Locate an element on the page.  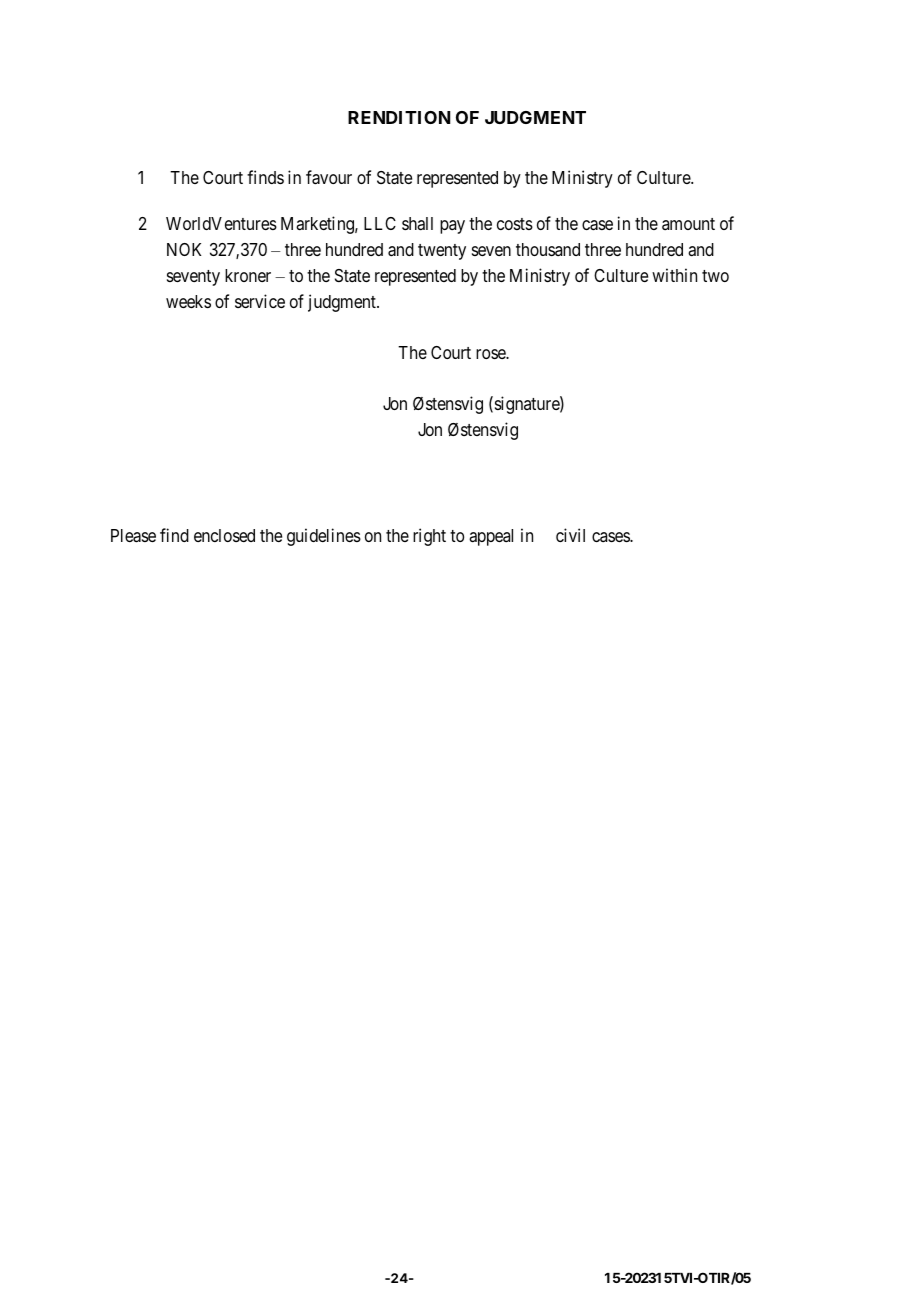
weeks is located at coordinates (188, 301).
